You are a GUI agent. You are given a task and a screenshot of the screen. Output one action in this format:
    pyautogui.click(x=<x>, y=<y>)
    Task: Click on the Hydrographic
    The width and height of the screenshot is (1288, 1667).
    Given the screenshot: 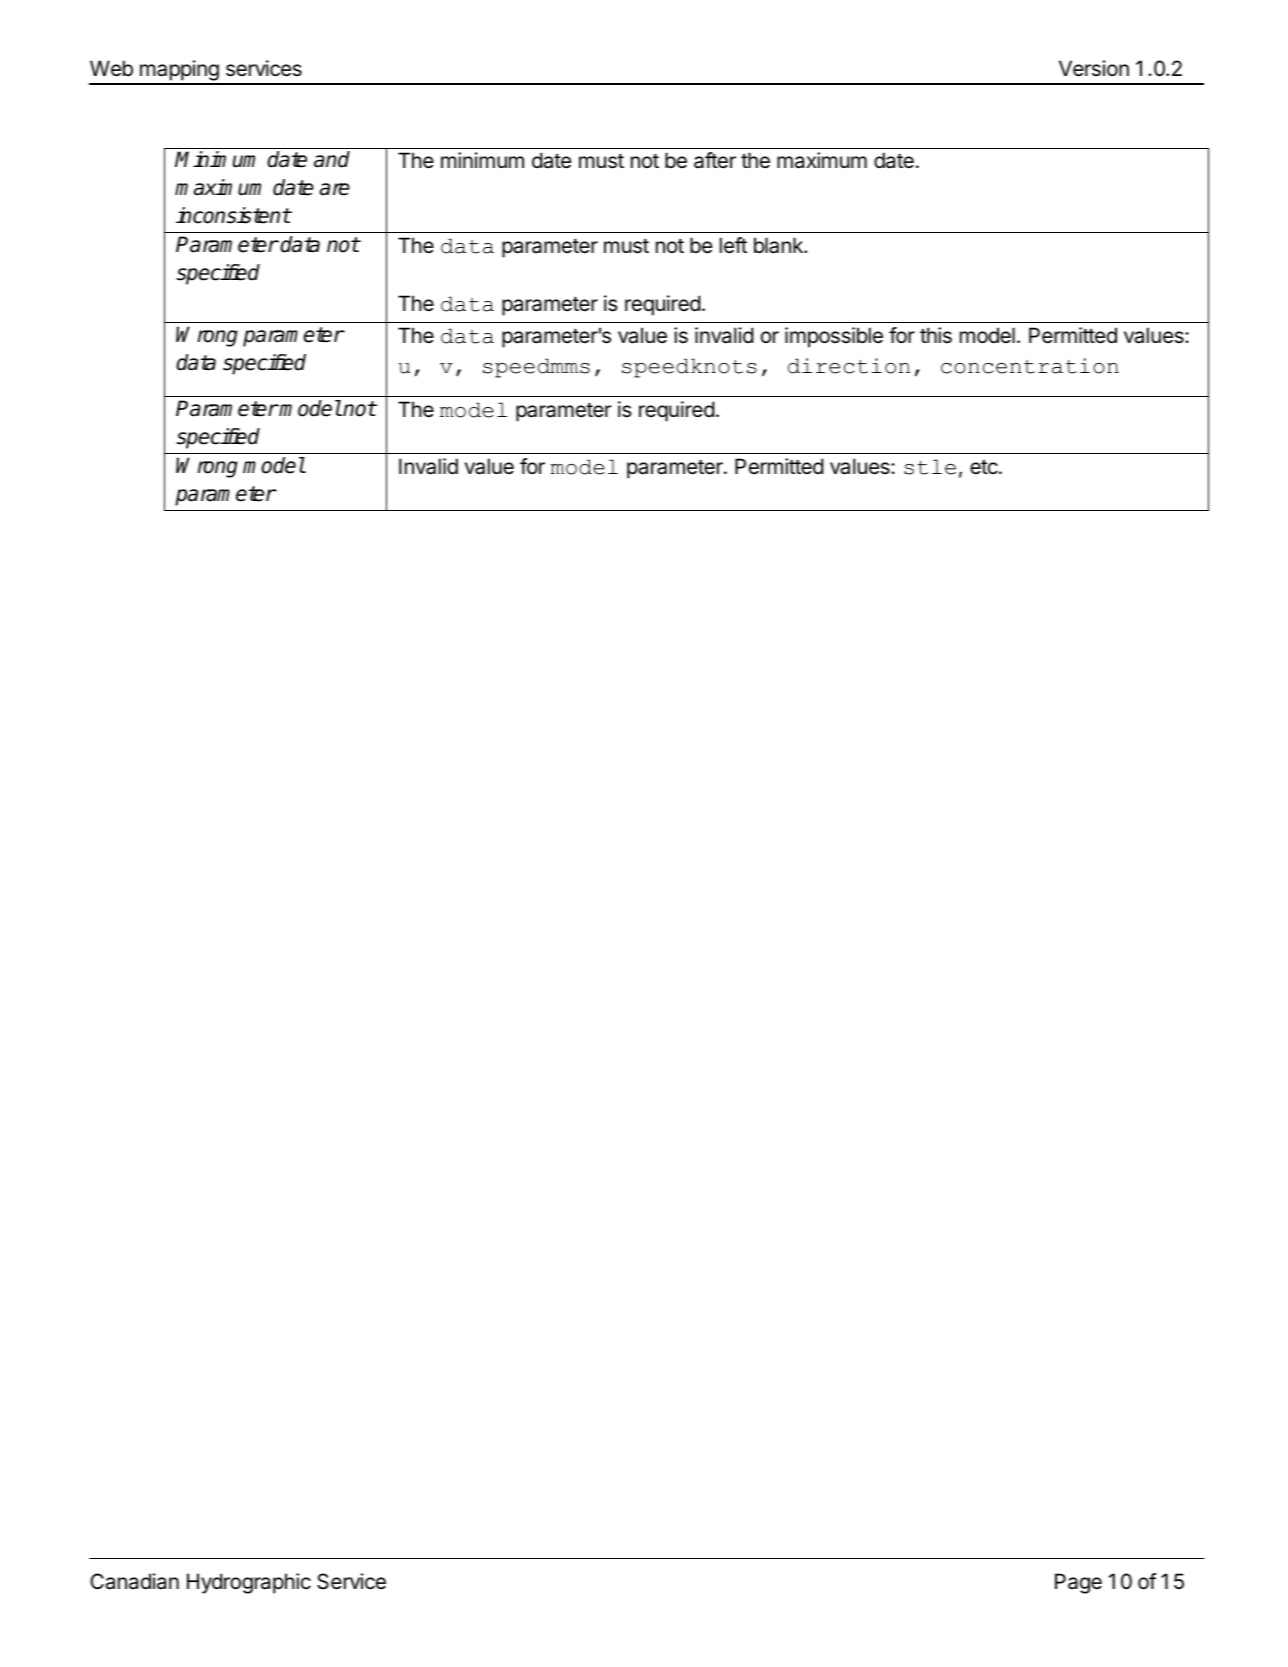 What is the action you would take?
    pyautogui.click(x=249, y=1583)
